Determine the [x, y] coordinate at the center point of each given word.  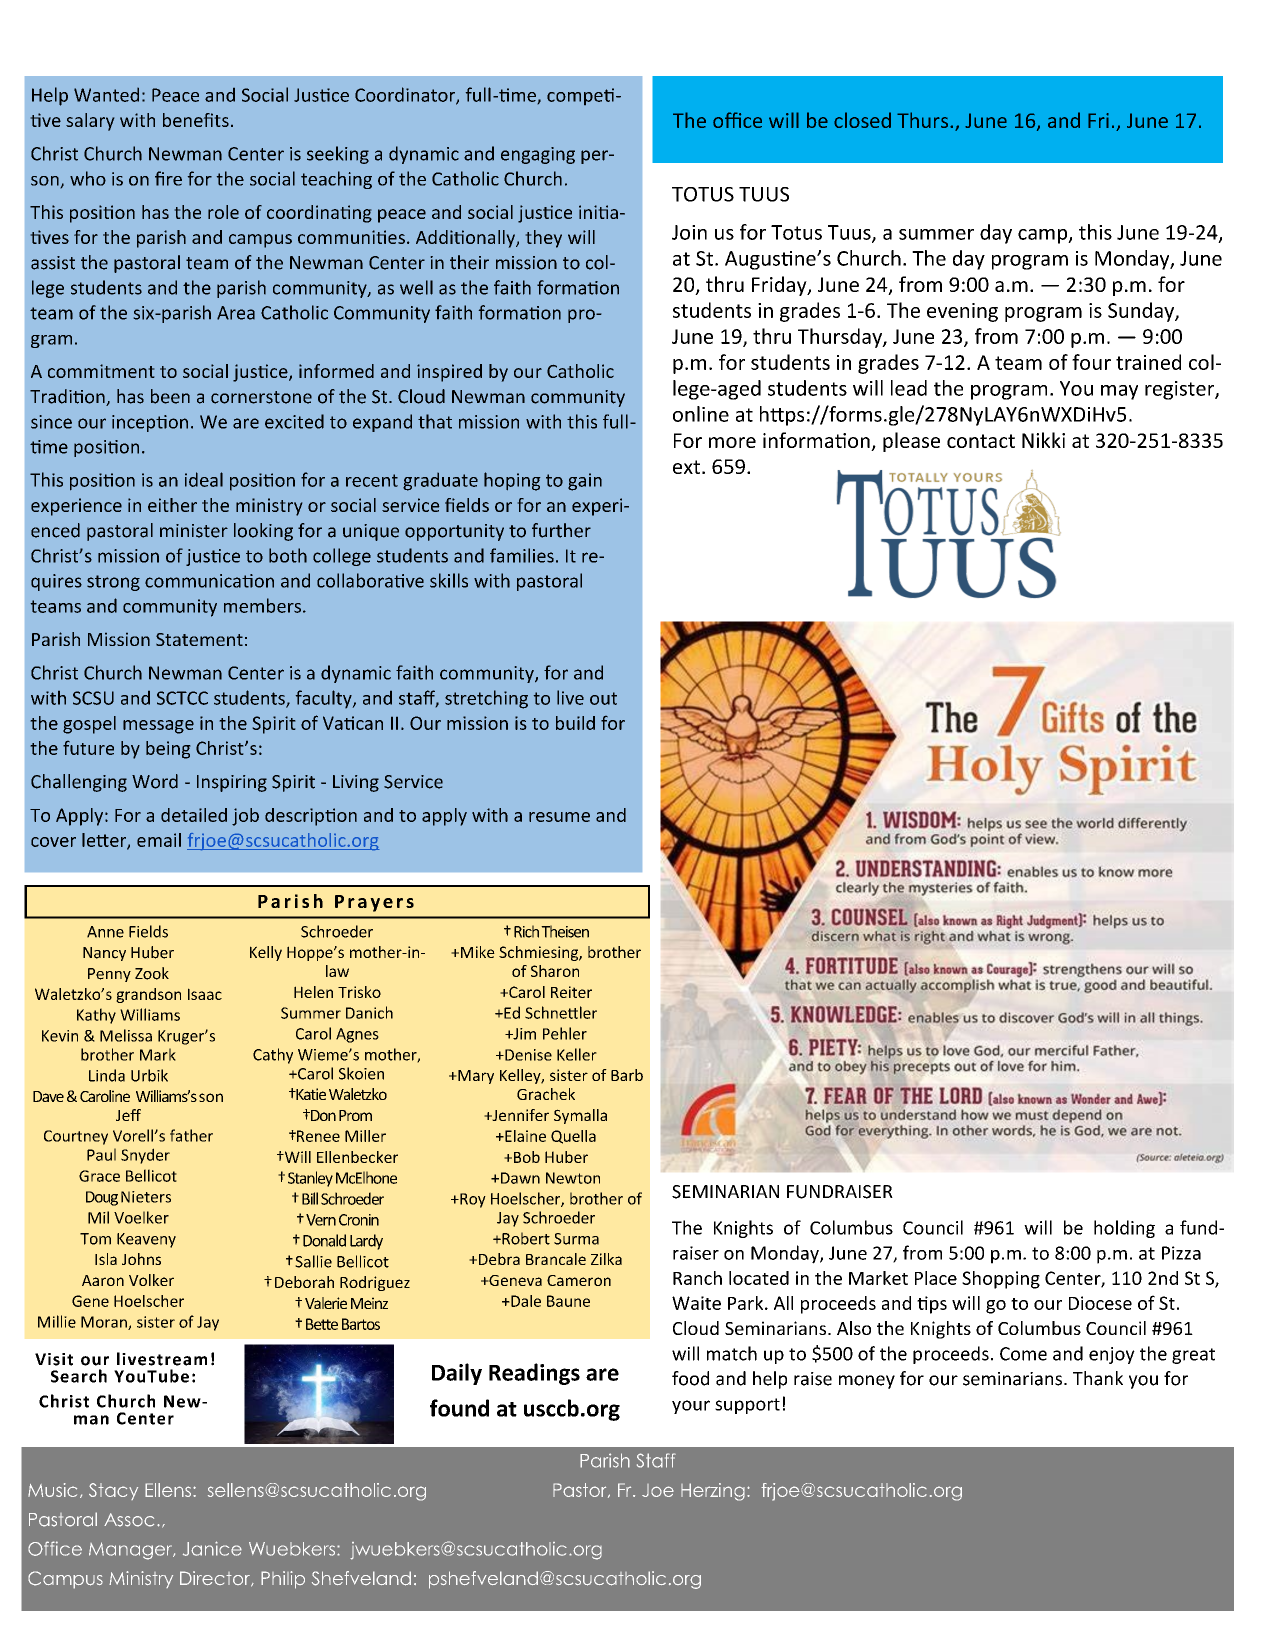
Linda [107, 1075]
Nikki [1043, 440]
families [522, 555]
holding [1124, 1229]
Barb [627, 1075]
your [691, 1407]
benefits [196, 120]
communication [209, 581]
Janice [212, 1548]
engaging [538, 155]
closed [862, 120]
